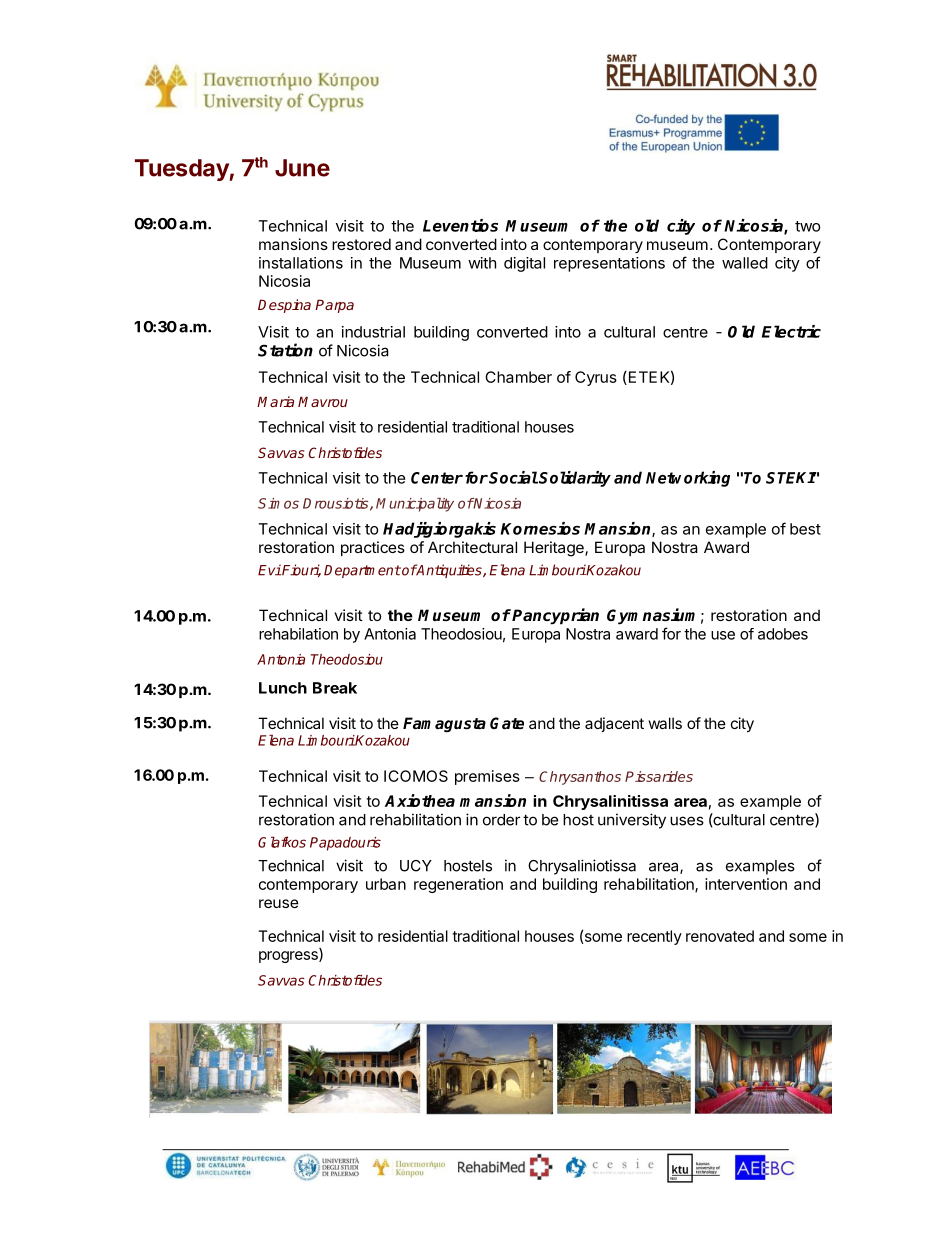 The width and height of the screenshot is (952, 1233). I want to click on Gate, so click(507, 723).
